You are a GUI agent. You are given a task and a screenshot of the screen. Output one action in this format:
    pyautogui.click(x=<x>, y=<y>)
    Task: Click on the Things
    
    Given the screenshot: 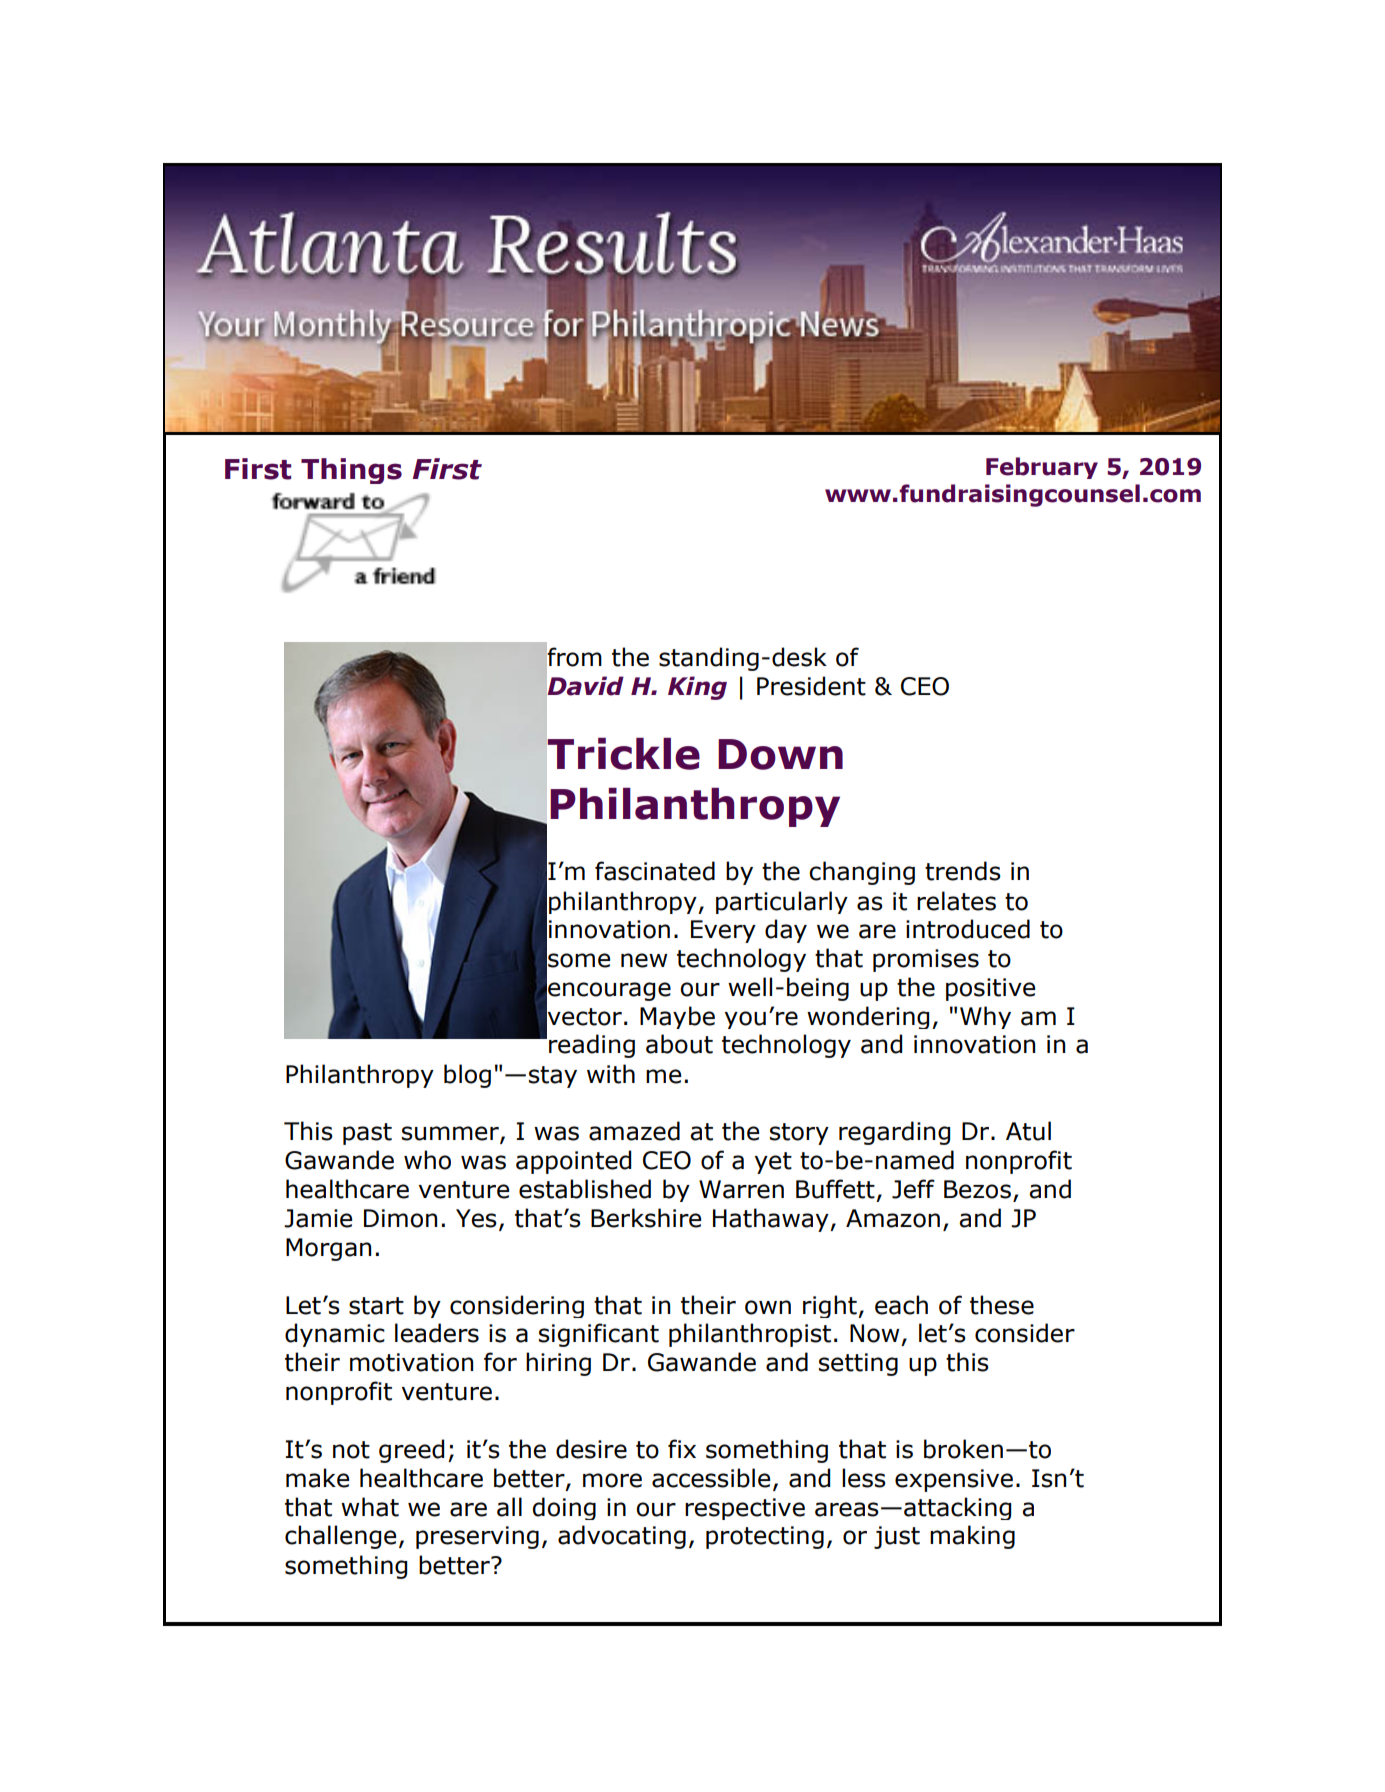 What is the action you would take?
    pyautogui.click(x=351, y=471)
